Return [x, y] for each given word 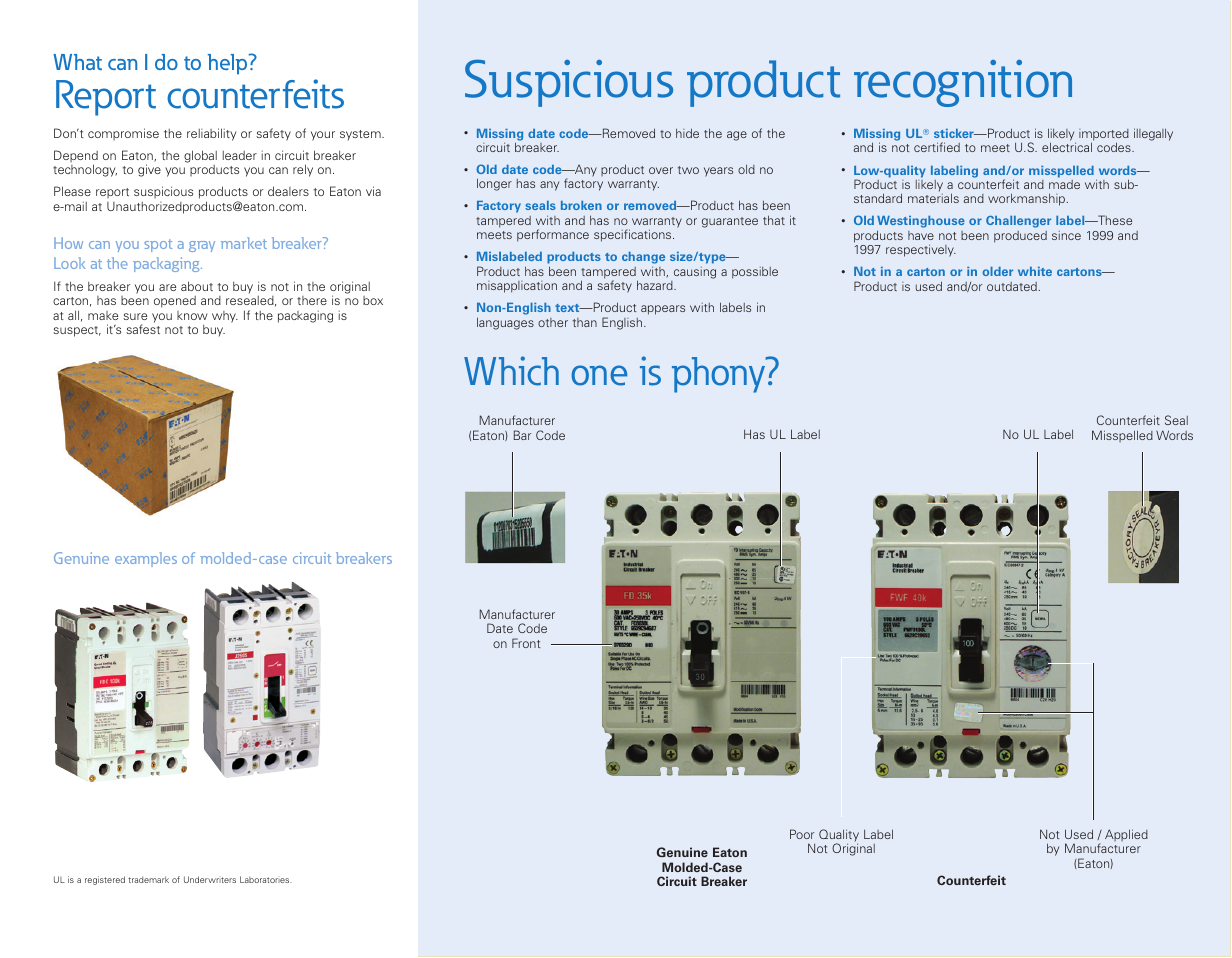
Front [526, 643]
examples [146, 559]
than [585, 322]
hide [687, 133]
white [1035, 271]
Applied [1126, 835]
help [229, 64]
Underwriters [210, 879]
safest [143, 329]
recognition [963, 83]
